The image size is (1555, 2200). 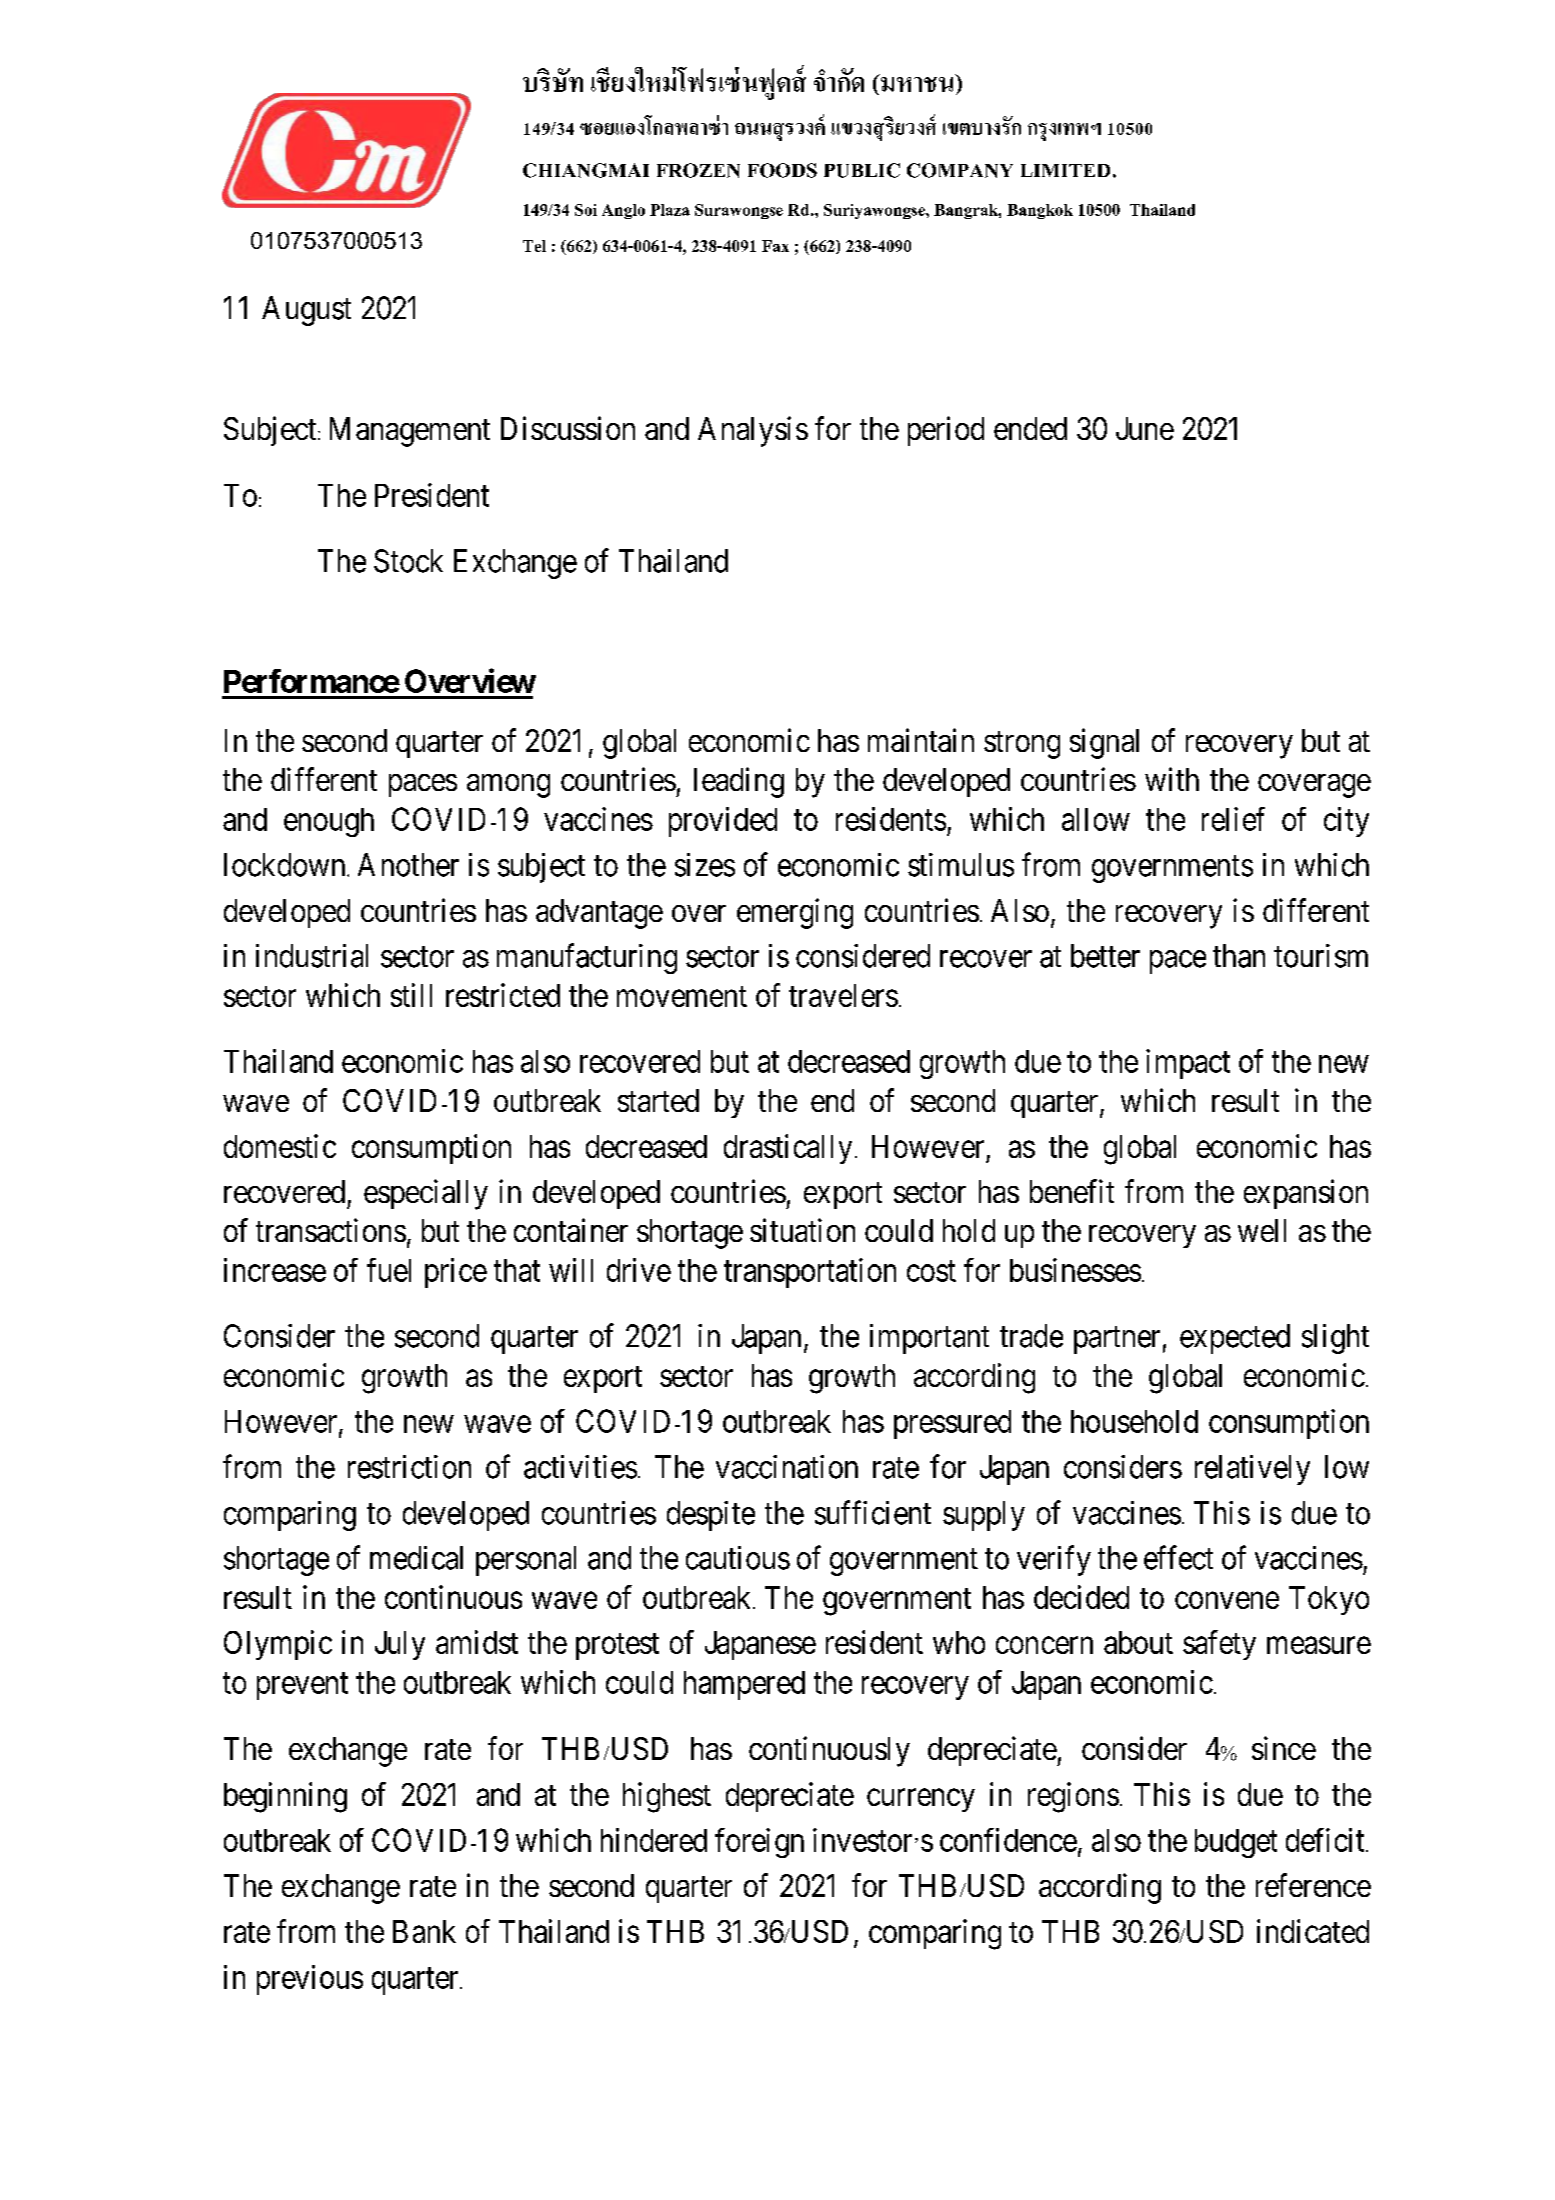 I want to click on restriction, so click(x=409, y=1467).
